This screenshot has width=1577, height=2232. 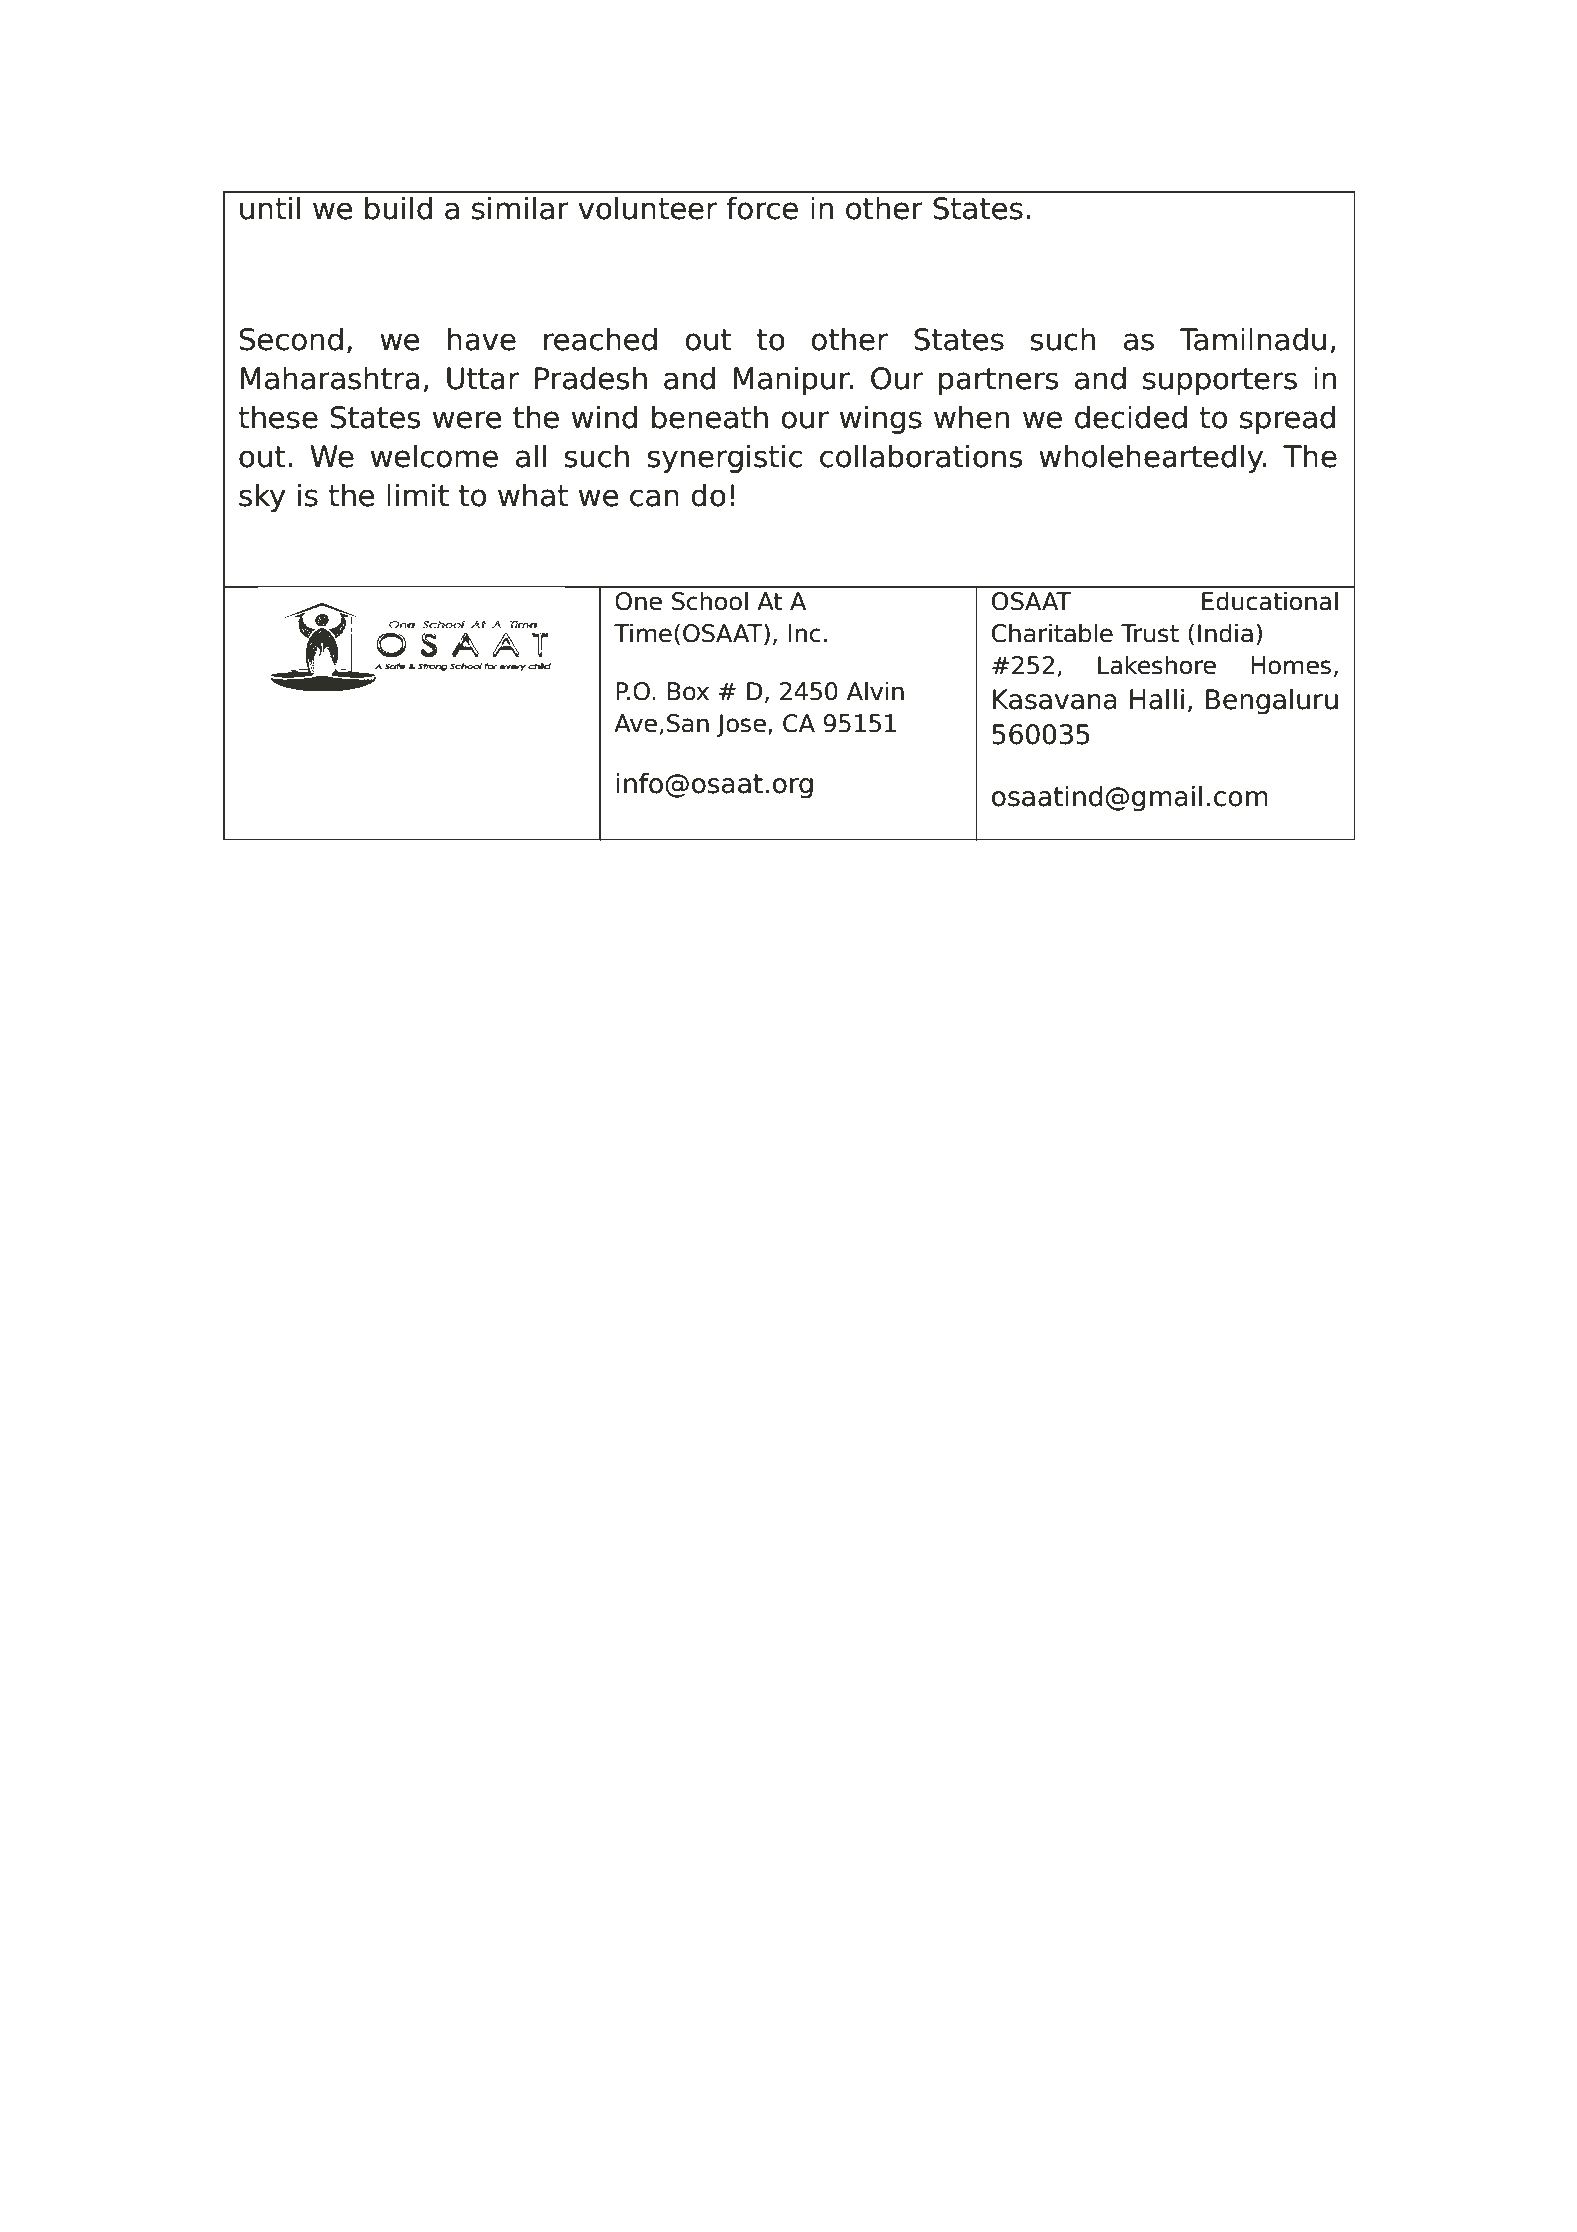 What do you see at coordinates (1252, 339) in the screenshot?
I see `Tamilnadu` at bounding box center [1252, 339].
